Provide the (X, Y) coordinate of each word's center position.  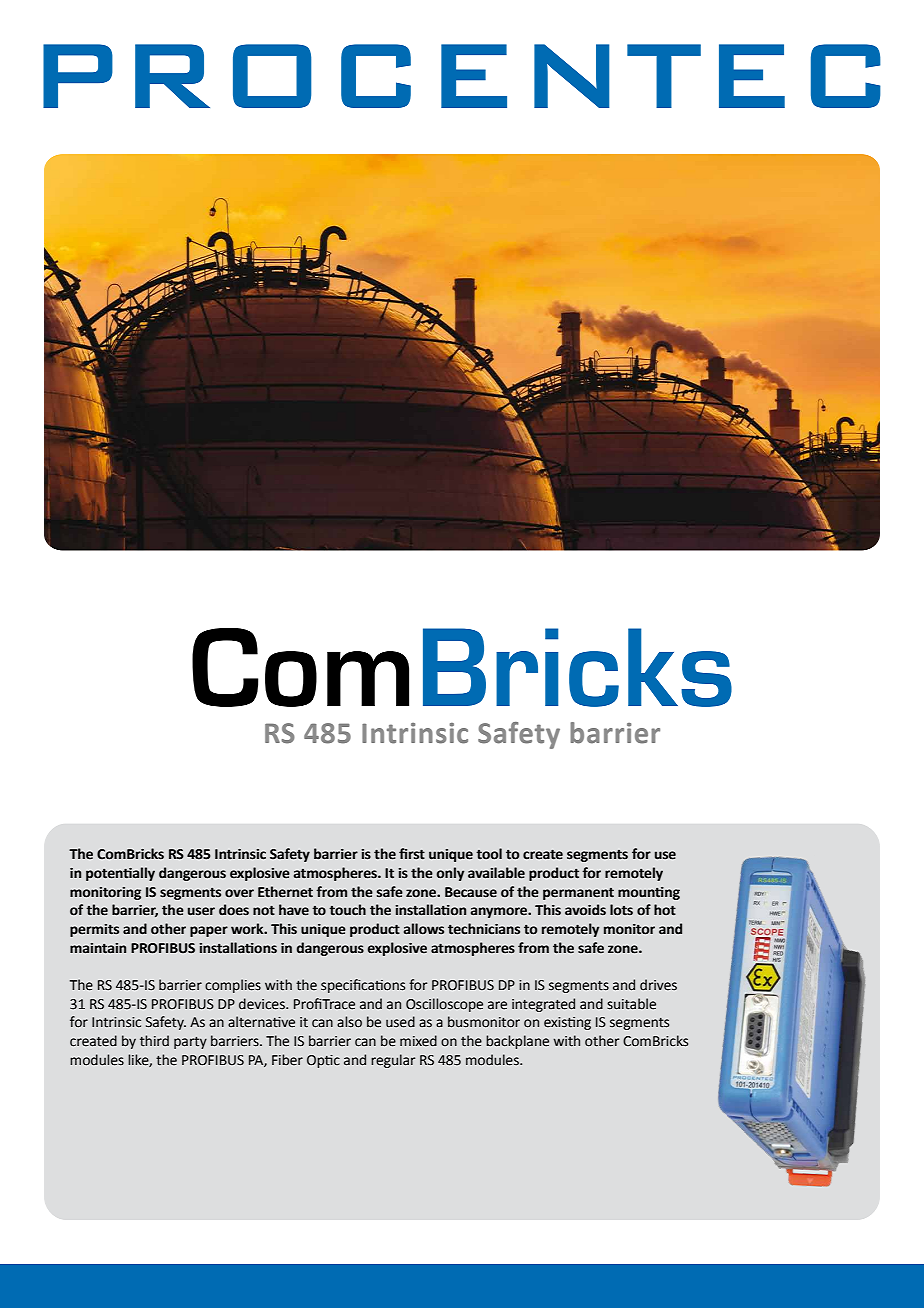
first (412, 854)
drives (658, 985)
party (190, 1043)
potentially (120, 874)
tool (489, 854)
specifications (363, 986)
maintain (98, 948)
